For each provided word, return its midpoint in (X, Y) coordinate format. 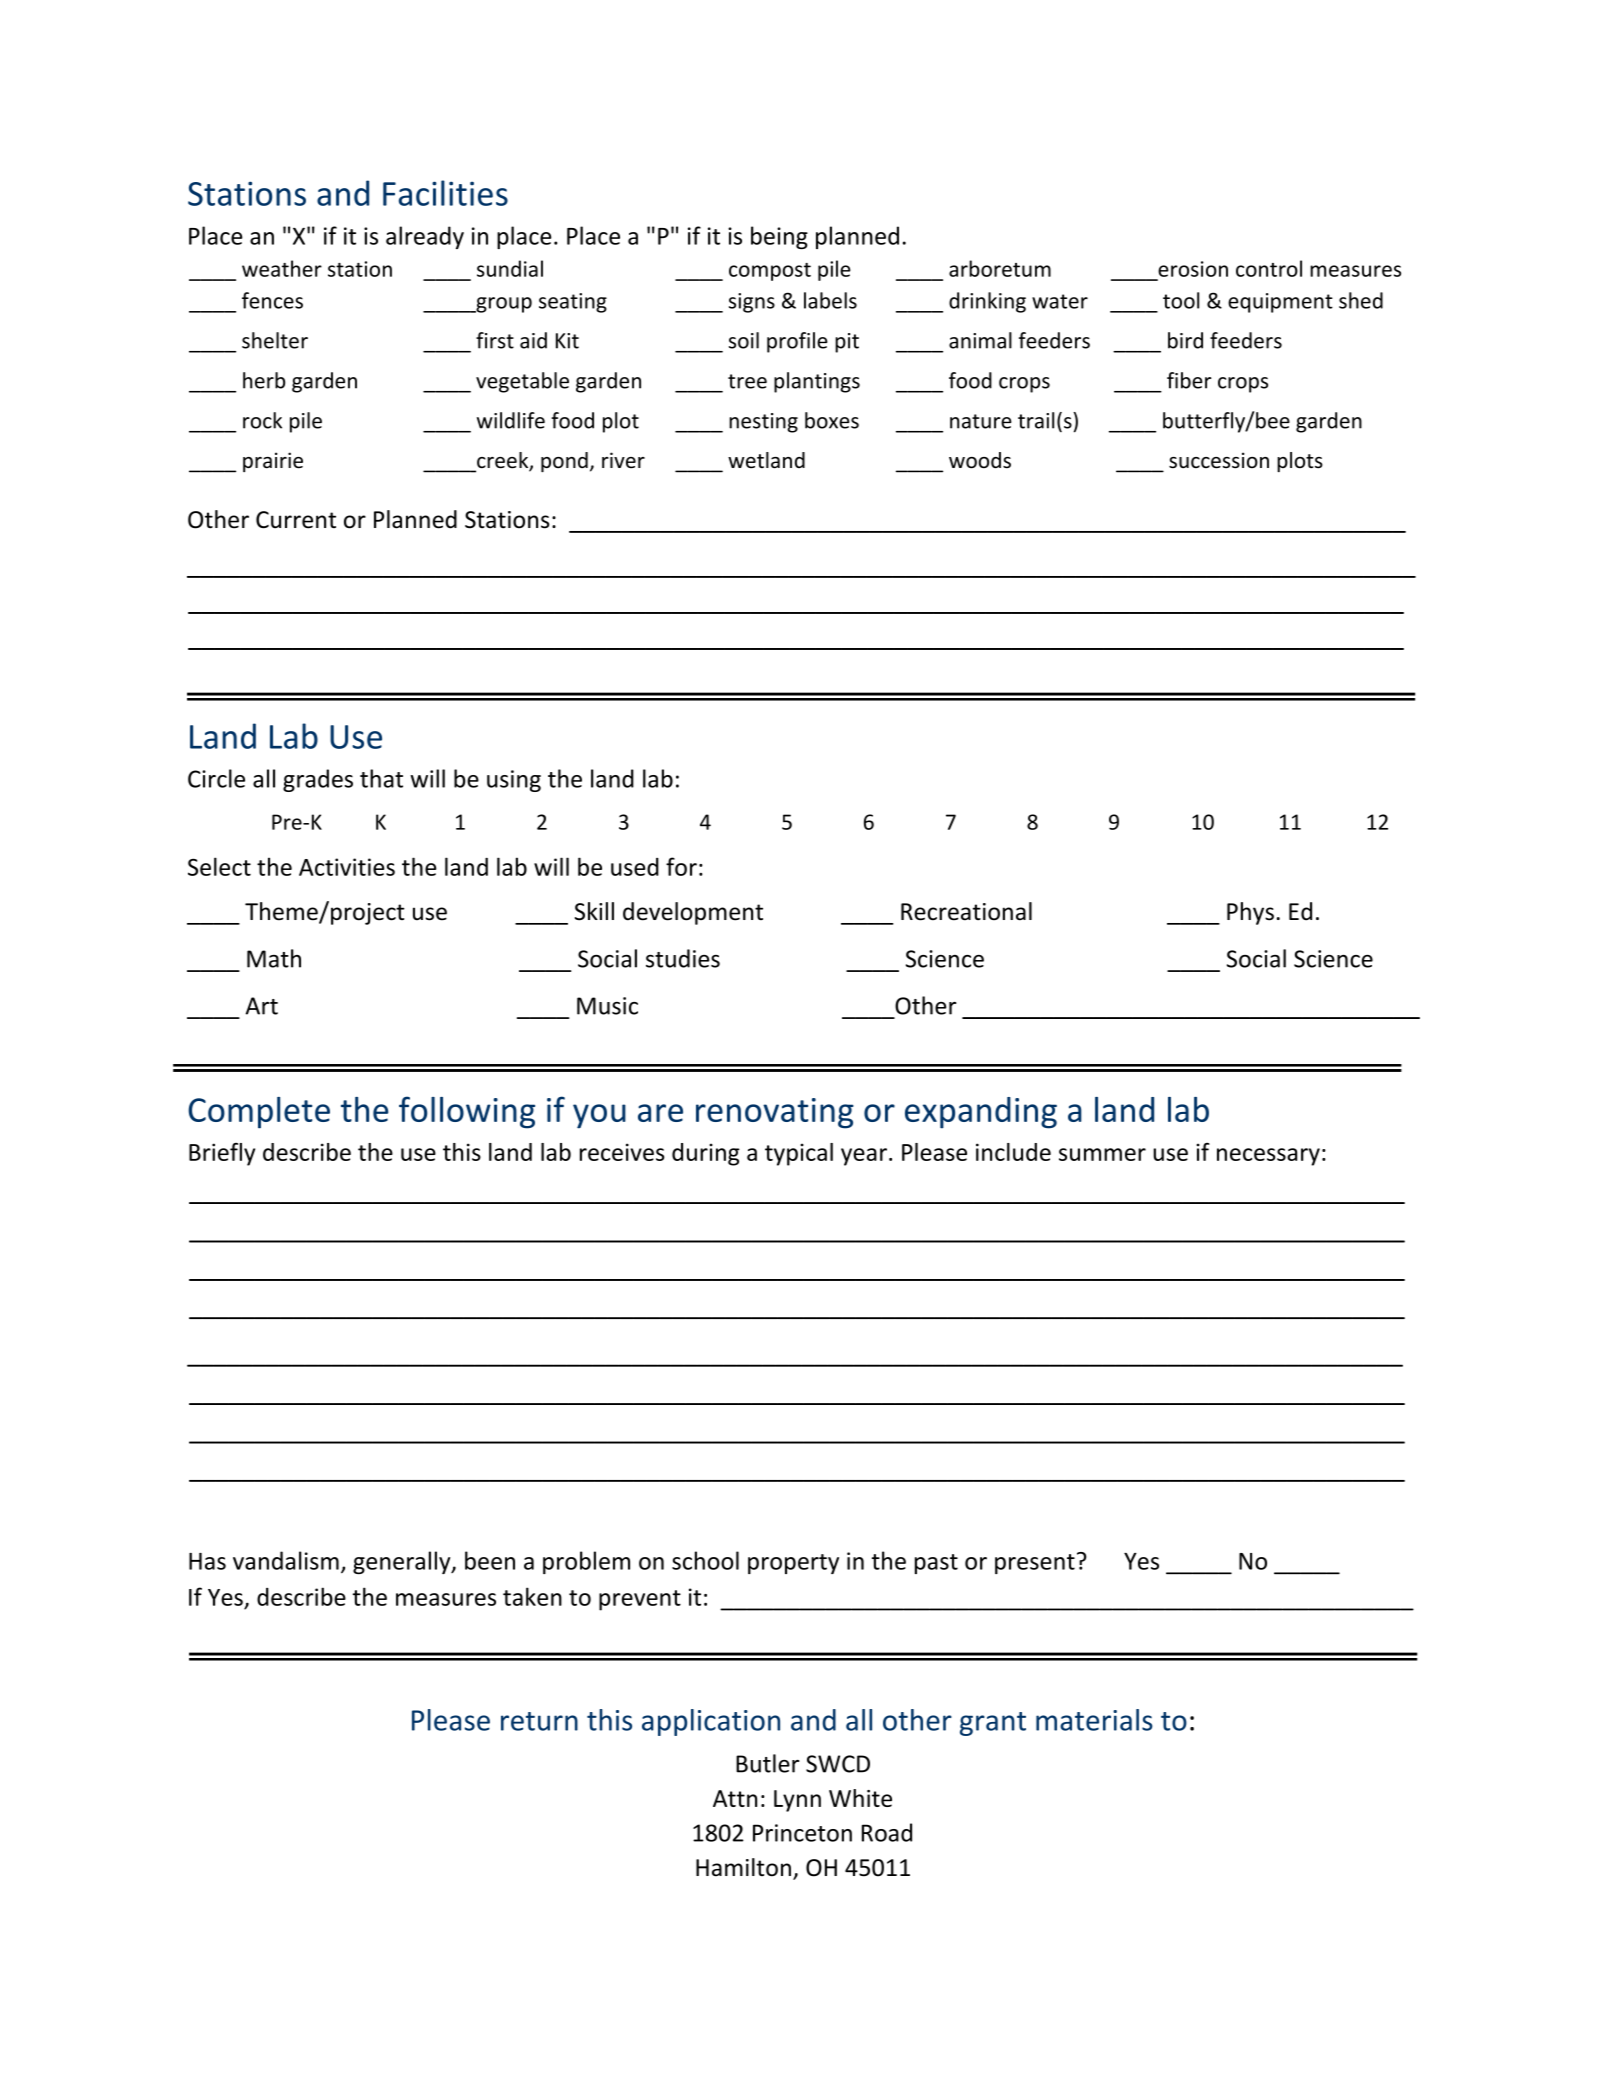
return (539, 1721)
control (1269, 268)
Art (262, 1006)
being (779, 237)
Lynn (797, 1801)
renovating (775, 1113)
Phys (1250, 913)
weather (282, 268)
